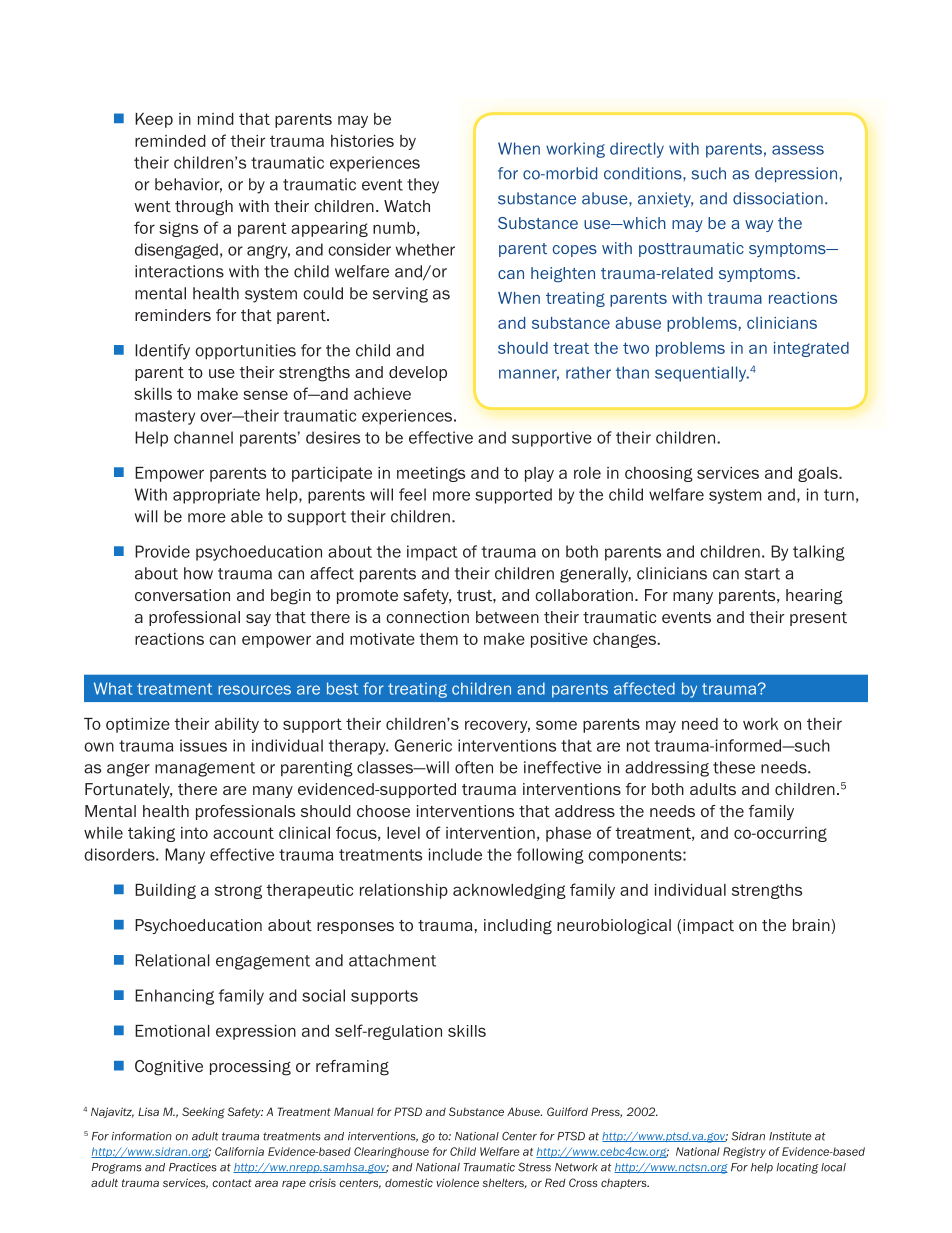 This screenshot has width=952, height=1233. I want to click on them, so click(438, 639).
